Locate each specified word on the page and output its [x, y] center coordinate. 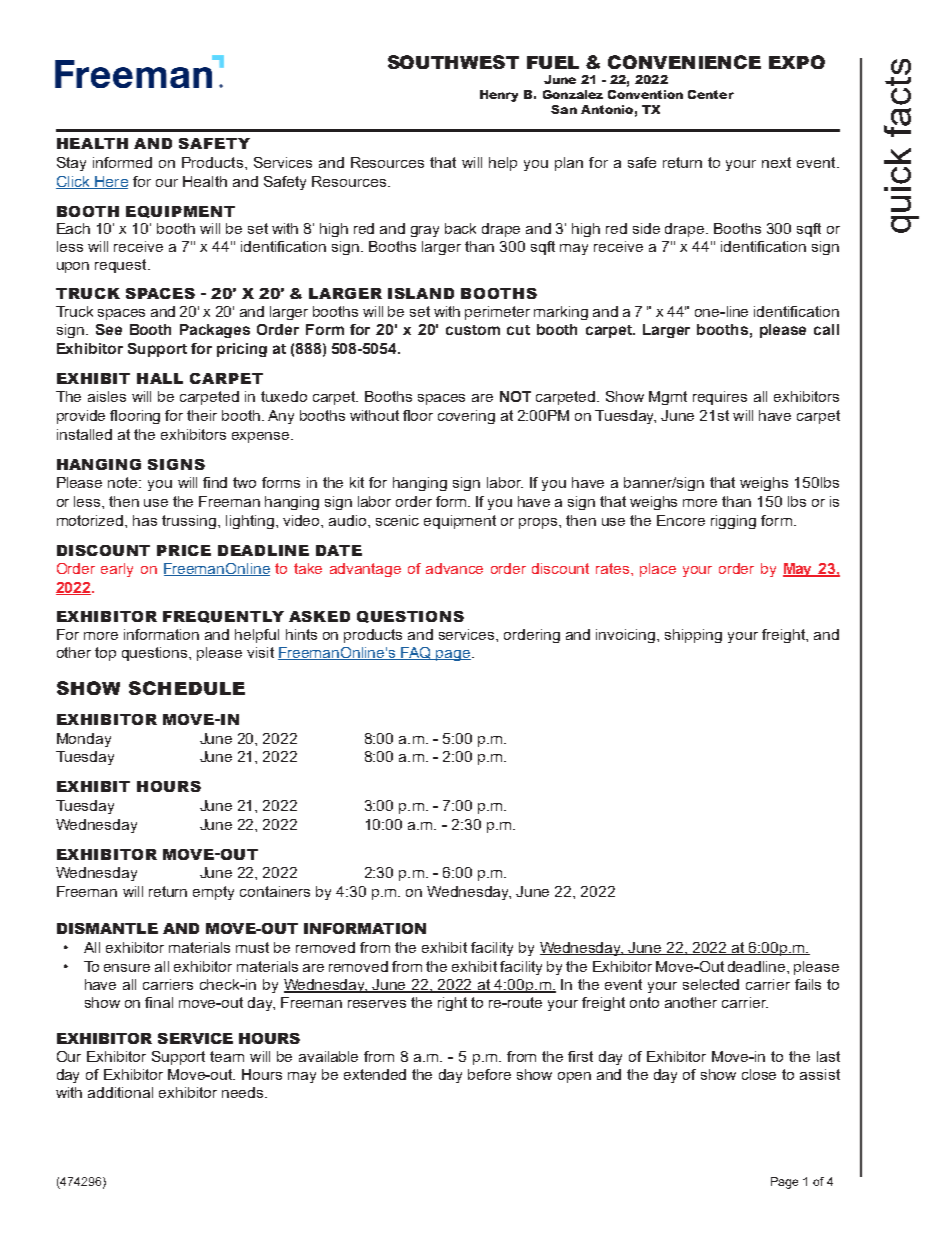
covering [466, 417]
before [489, 1074]
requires [720, 398]
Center [711, 94]
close [759, 1074]
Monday [84, 740]
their [202, 415]
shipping [693, 636]
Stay [71, 164]
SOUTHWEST [453, 62]
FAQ [416, 653]
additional [120, 1092]
